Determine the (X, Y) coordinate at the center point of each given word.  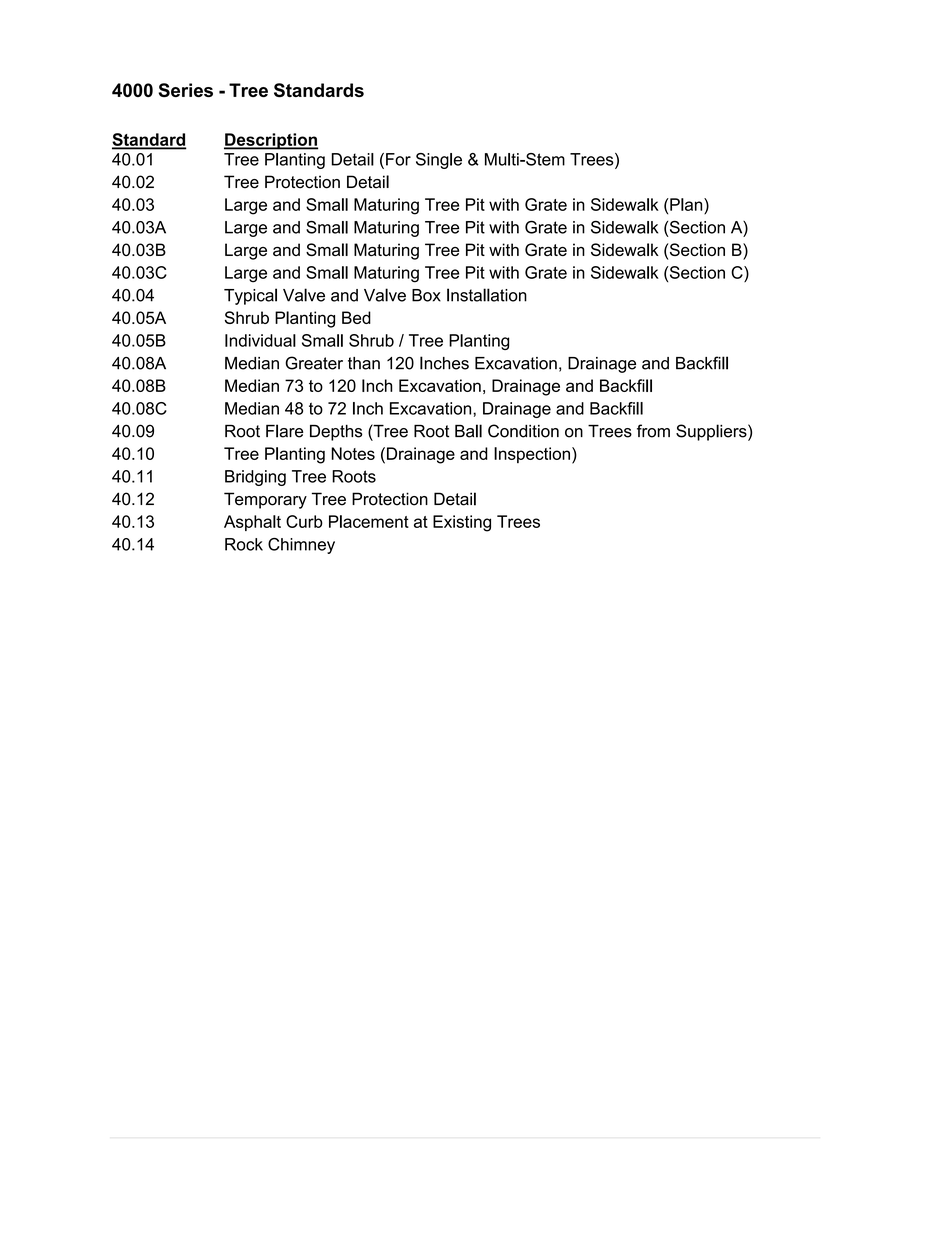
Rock (244, 544)
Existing (462, 523)
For (398, 159)
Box (426, 295)
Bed (356, 317)
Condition (523, 431)
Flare (285, 431)
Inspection (532, 455)
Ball (468, 431)
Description (271, 141)
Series (186, 90)
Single (439, 161)
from (653, 431)
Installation (487, 295)
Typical (250, 296)
